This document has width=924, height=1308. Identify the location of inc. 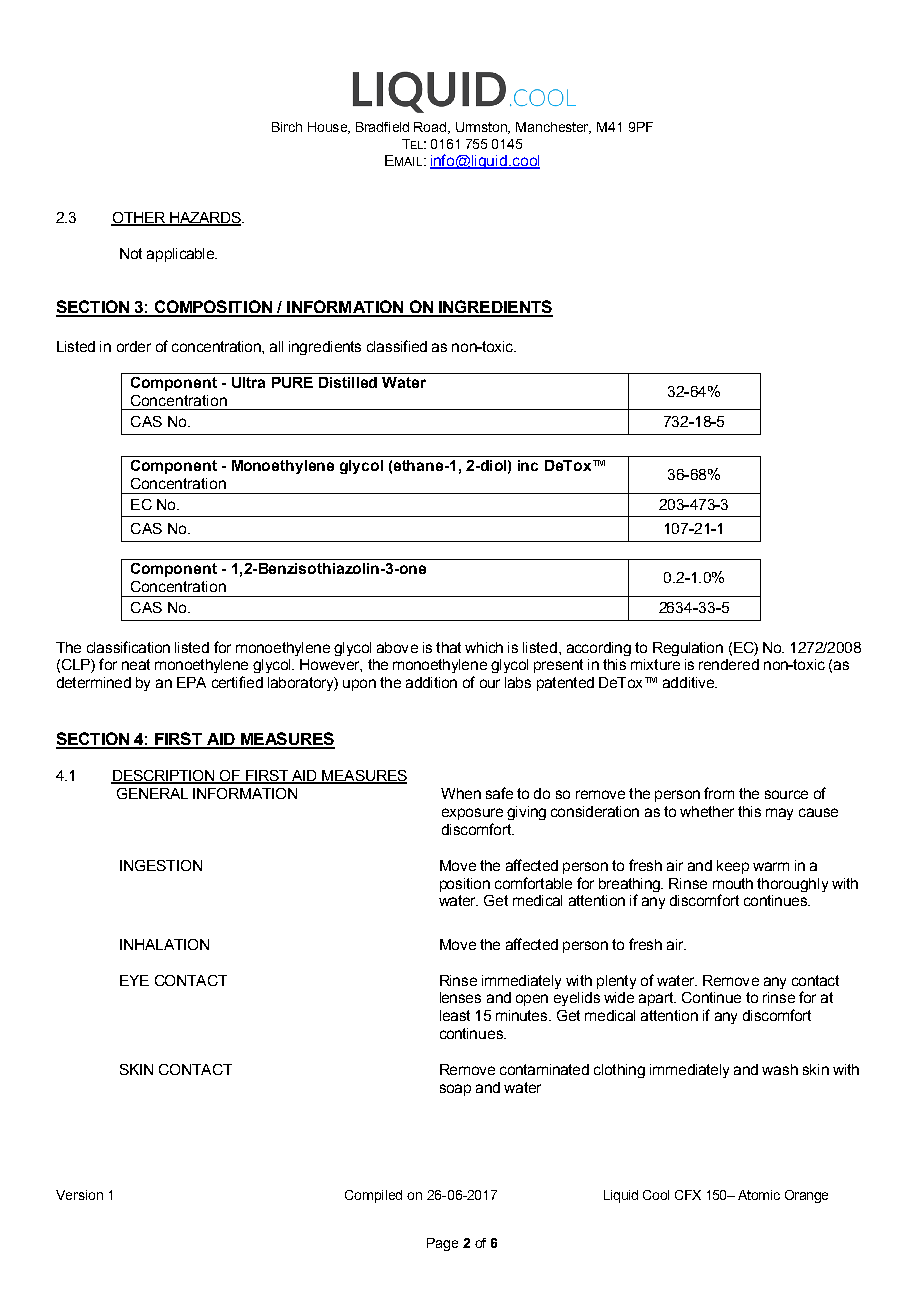
(528, 465).
